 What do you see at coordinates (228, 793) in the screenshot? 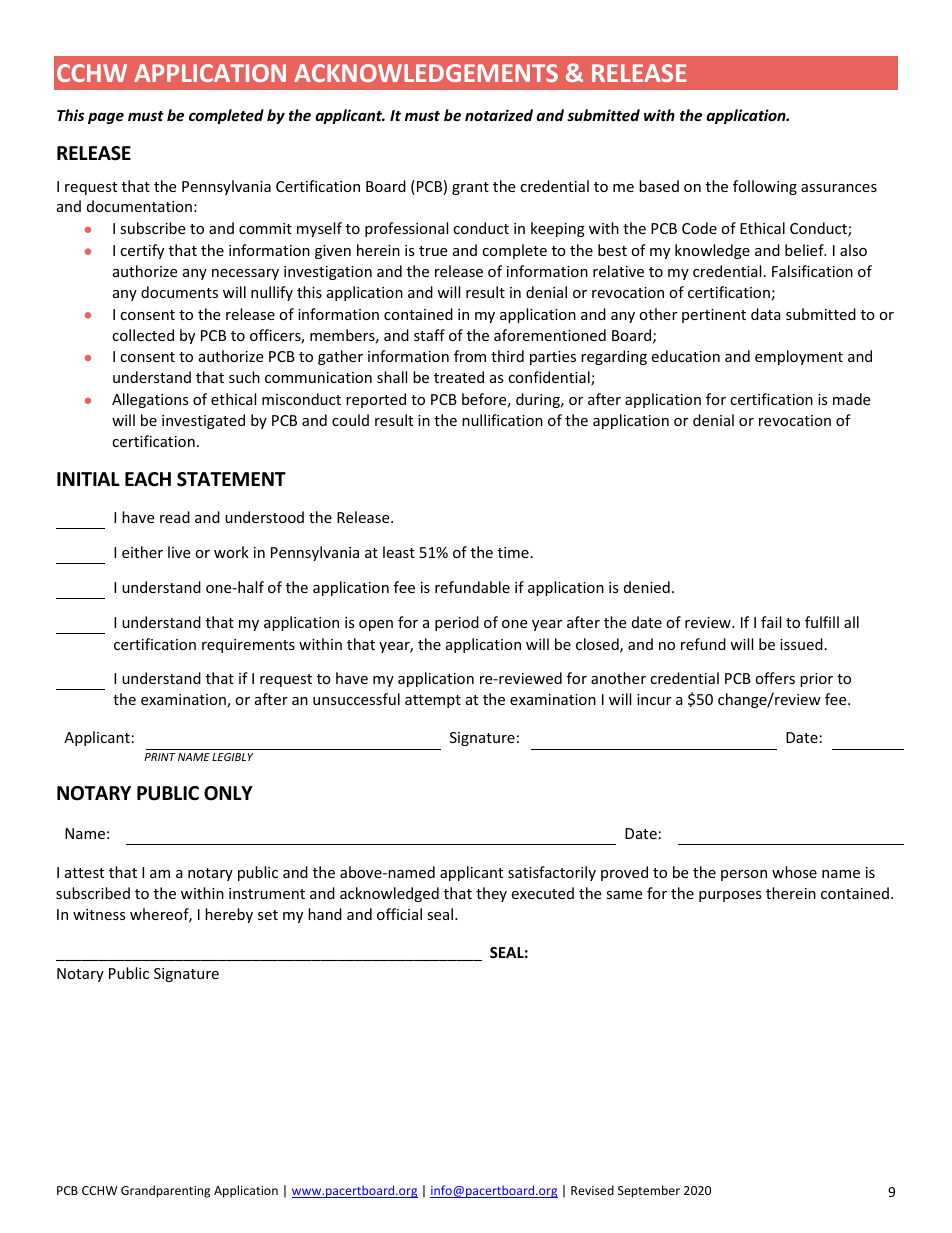
I see `ONLY` at bounding box center [228, 793].
